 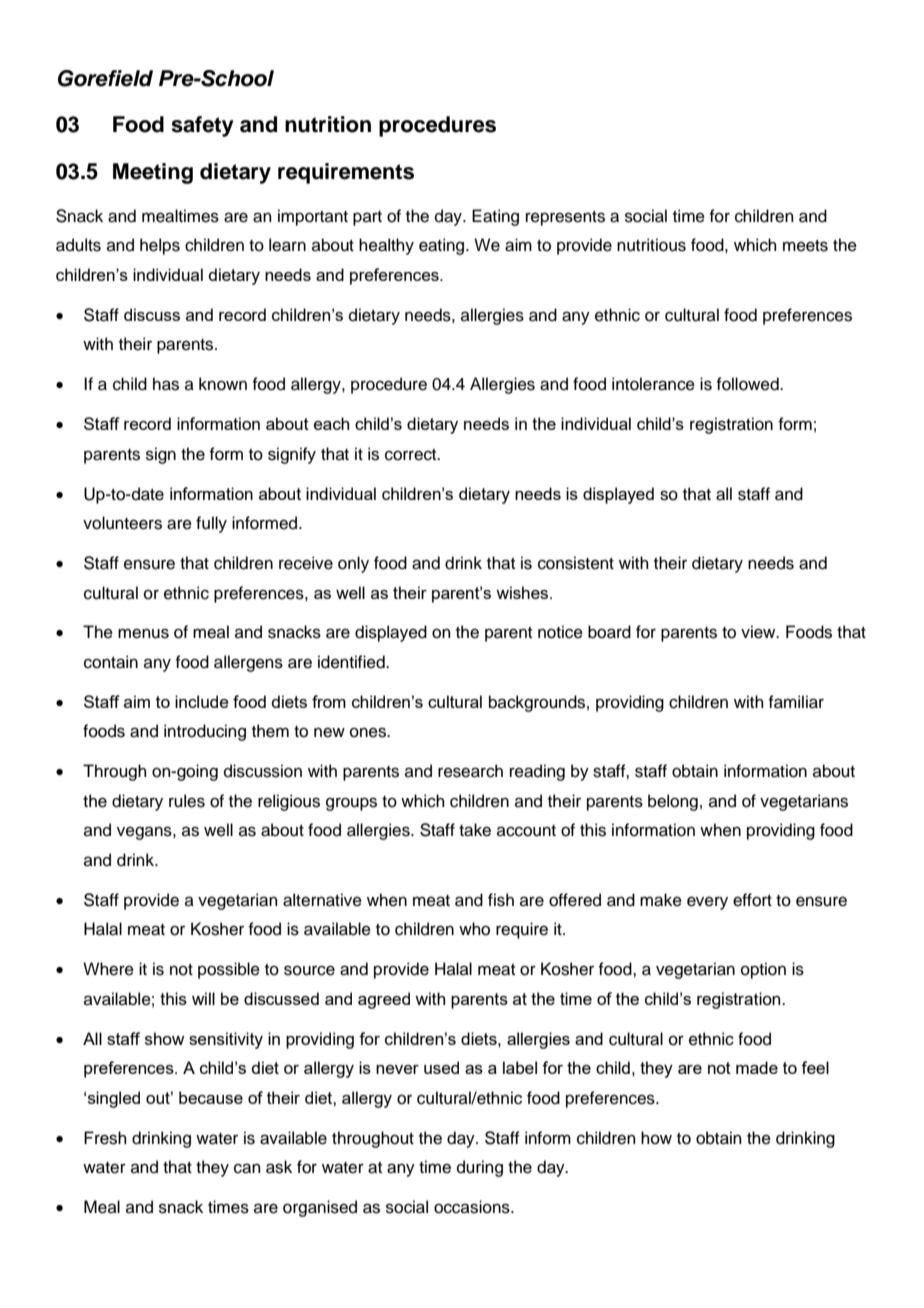 I want to click on who, so click(x=474, y=929).
